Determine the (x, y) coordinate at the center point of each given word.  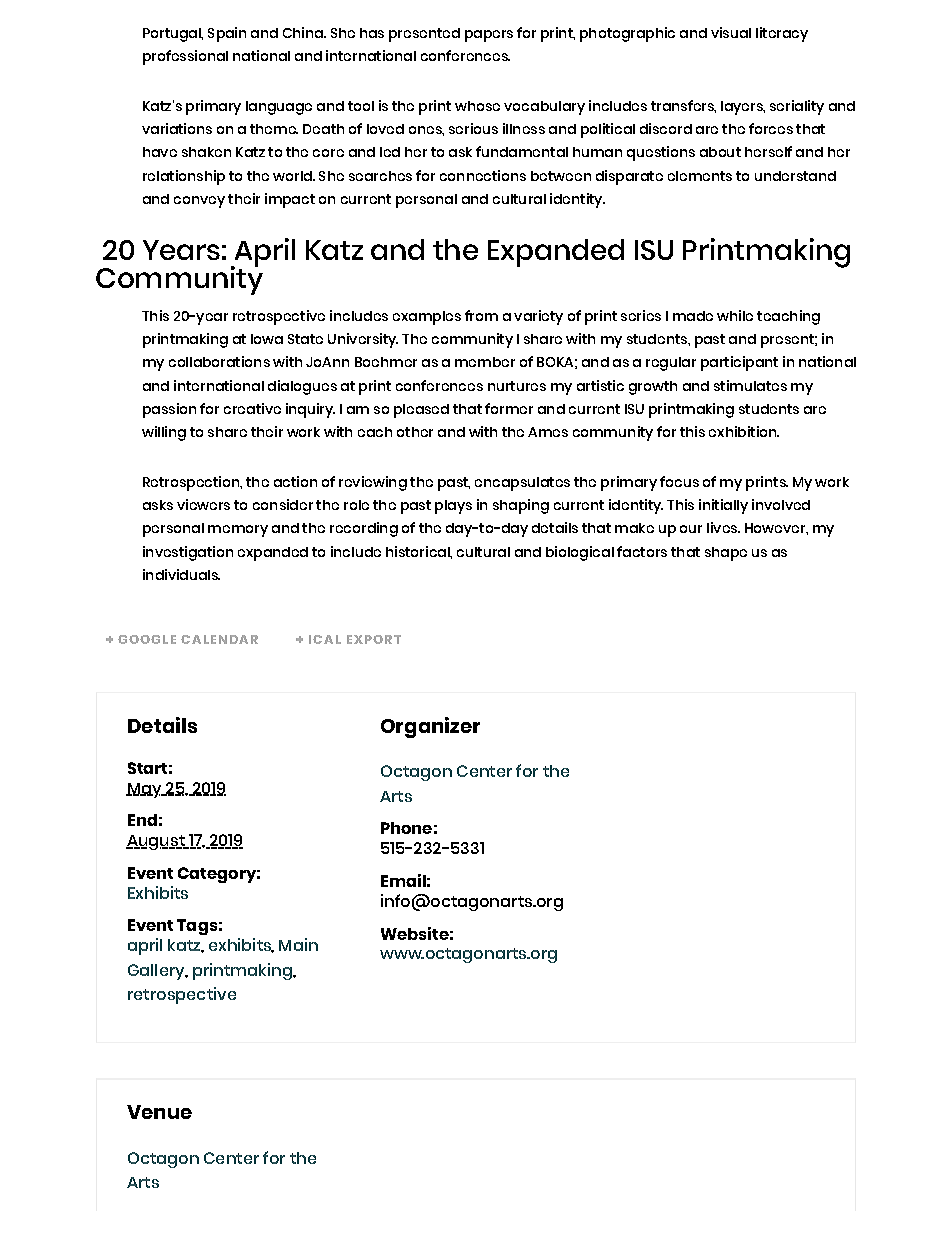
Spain (227, 34)
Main (298, 944)
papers (489, 36)
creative (252, 408)
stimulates (750, 385)
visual (731, 32)
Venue (159, 1112)
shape (726, 554)
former (509, 408)
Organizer (430, 727)
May (145, 790)
